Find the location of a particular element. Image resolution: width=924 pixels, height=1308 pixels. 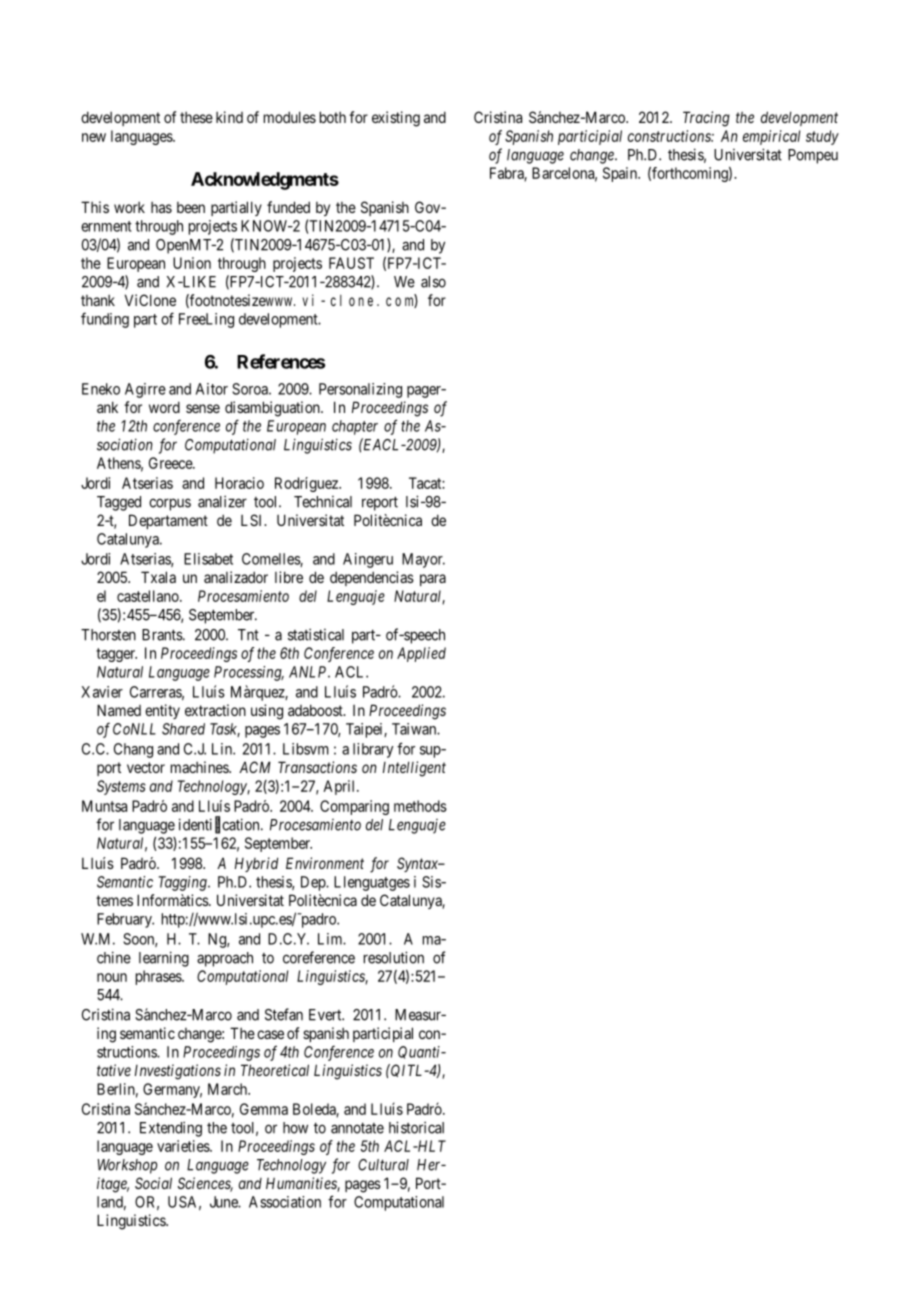

Cultural is located at coordinates (383, 1165).
